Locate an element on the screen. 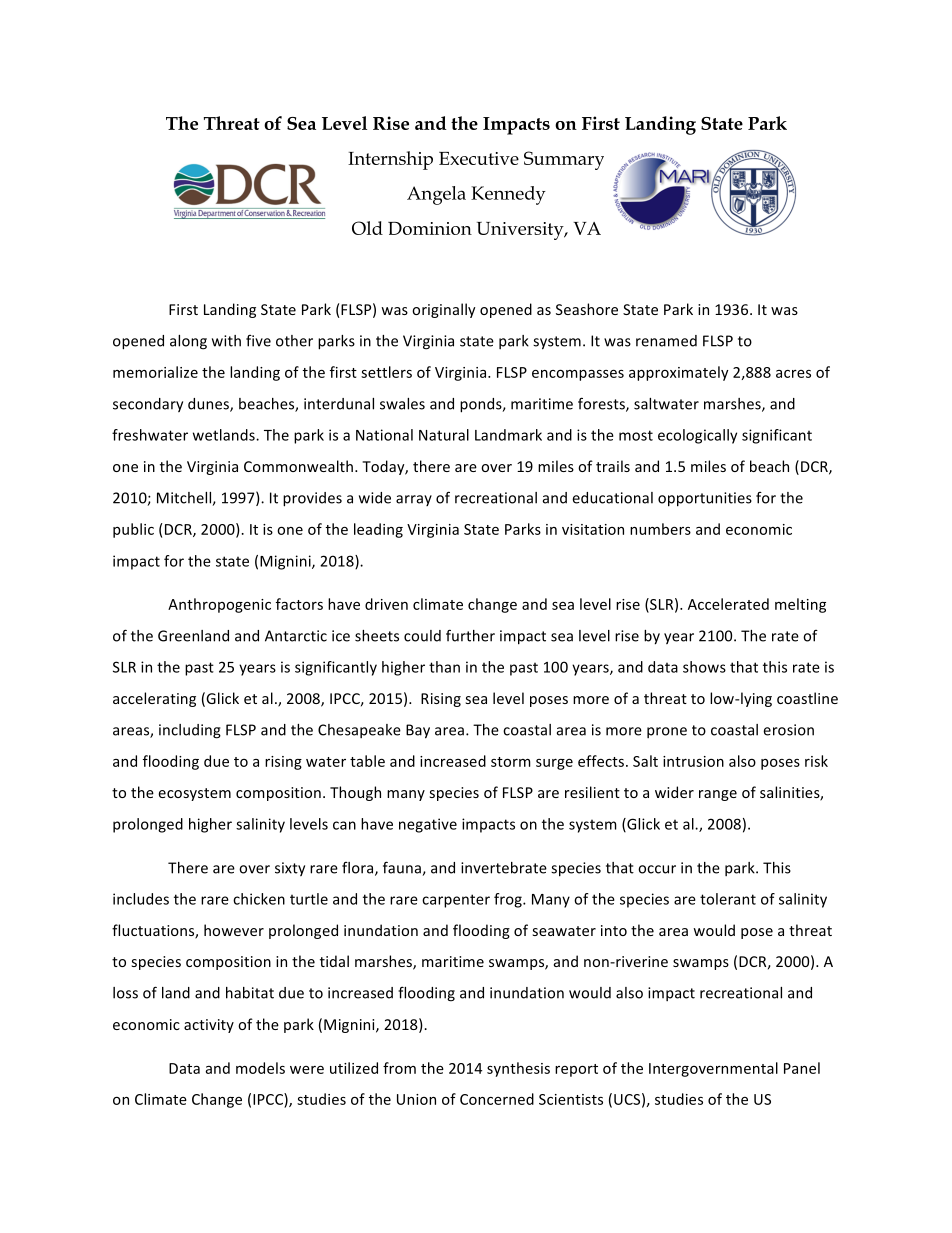  Anthropogenic is located at coordinates (219, 605).
